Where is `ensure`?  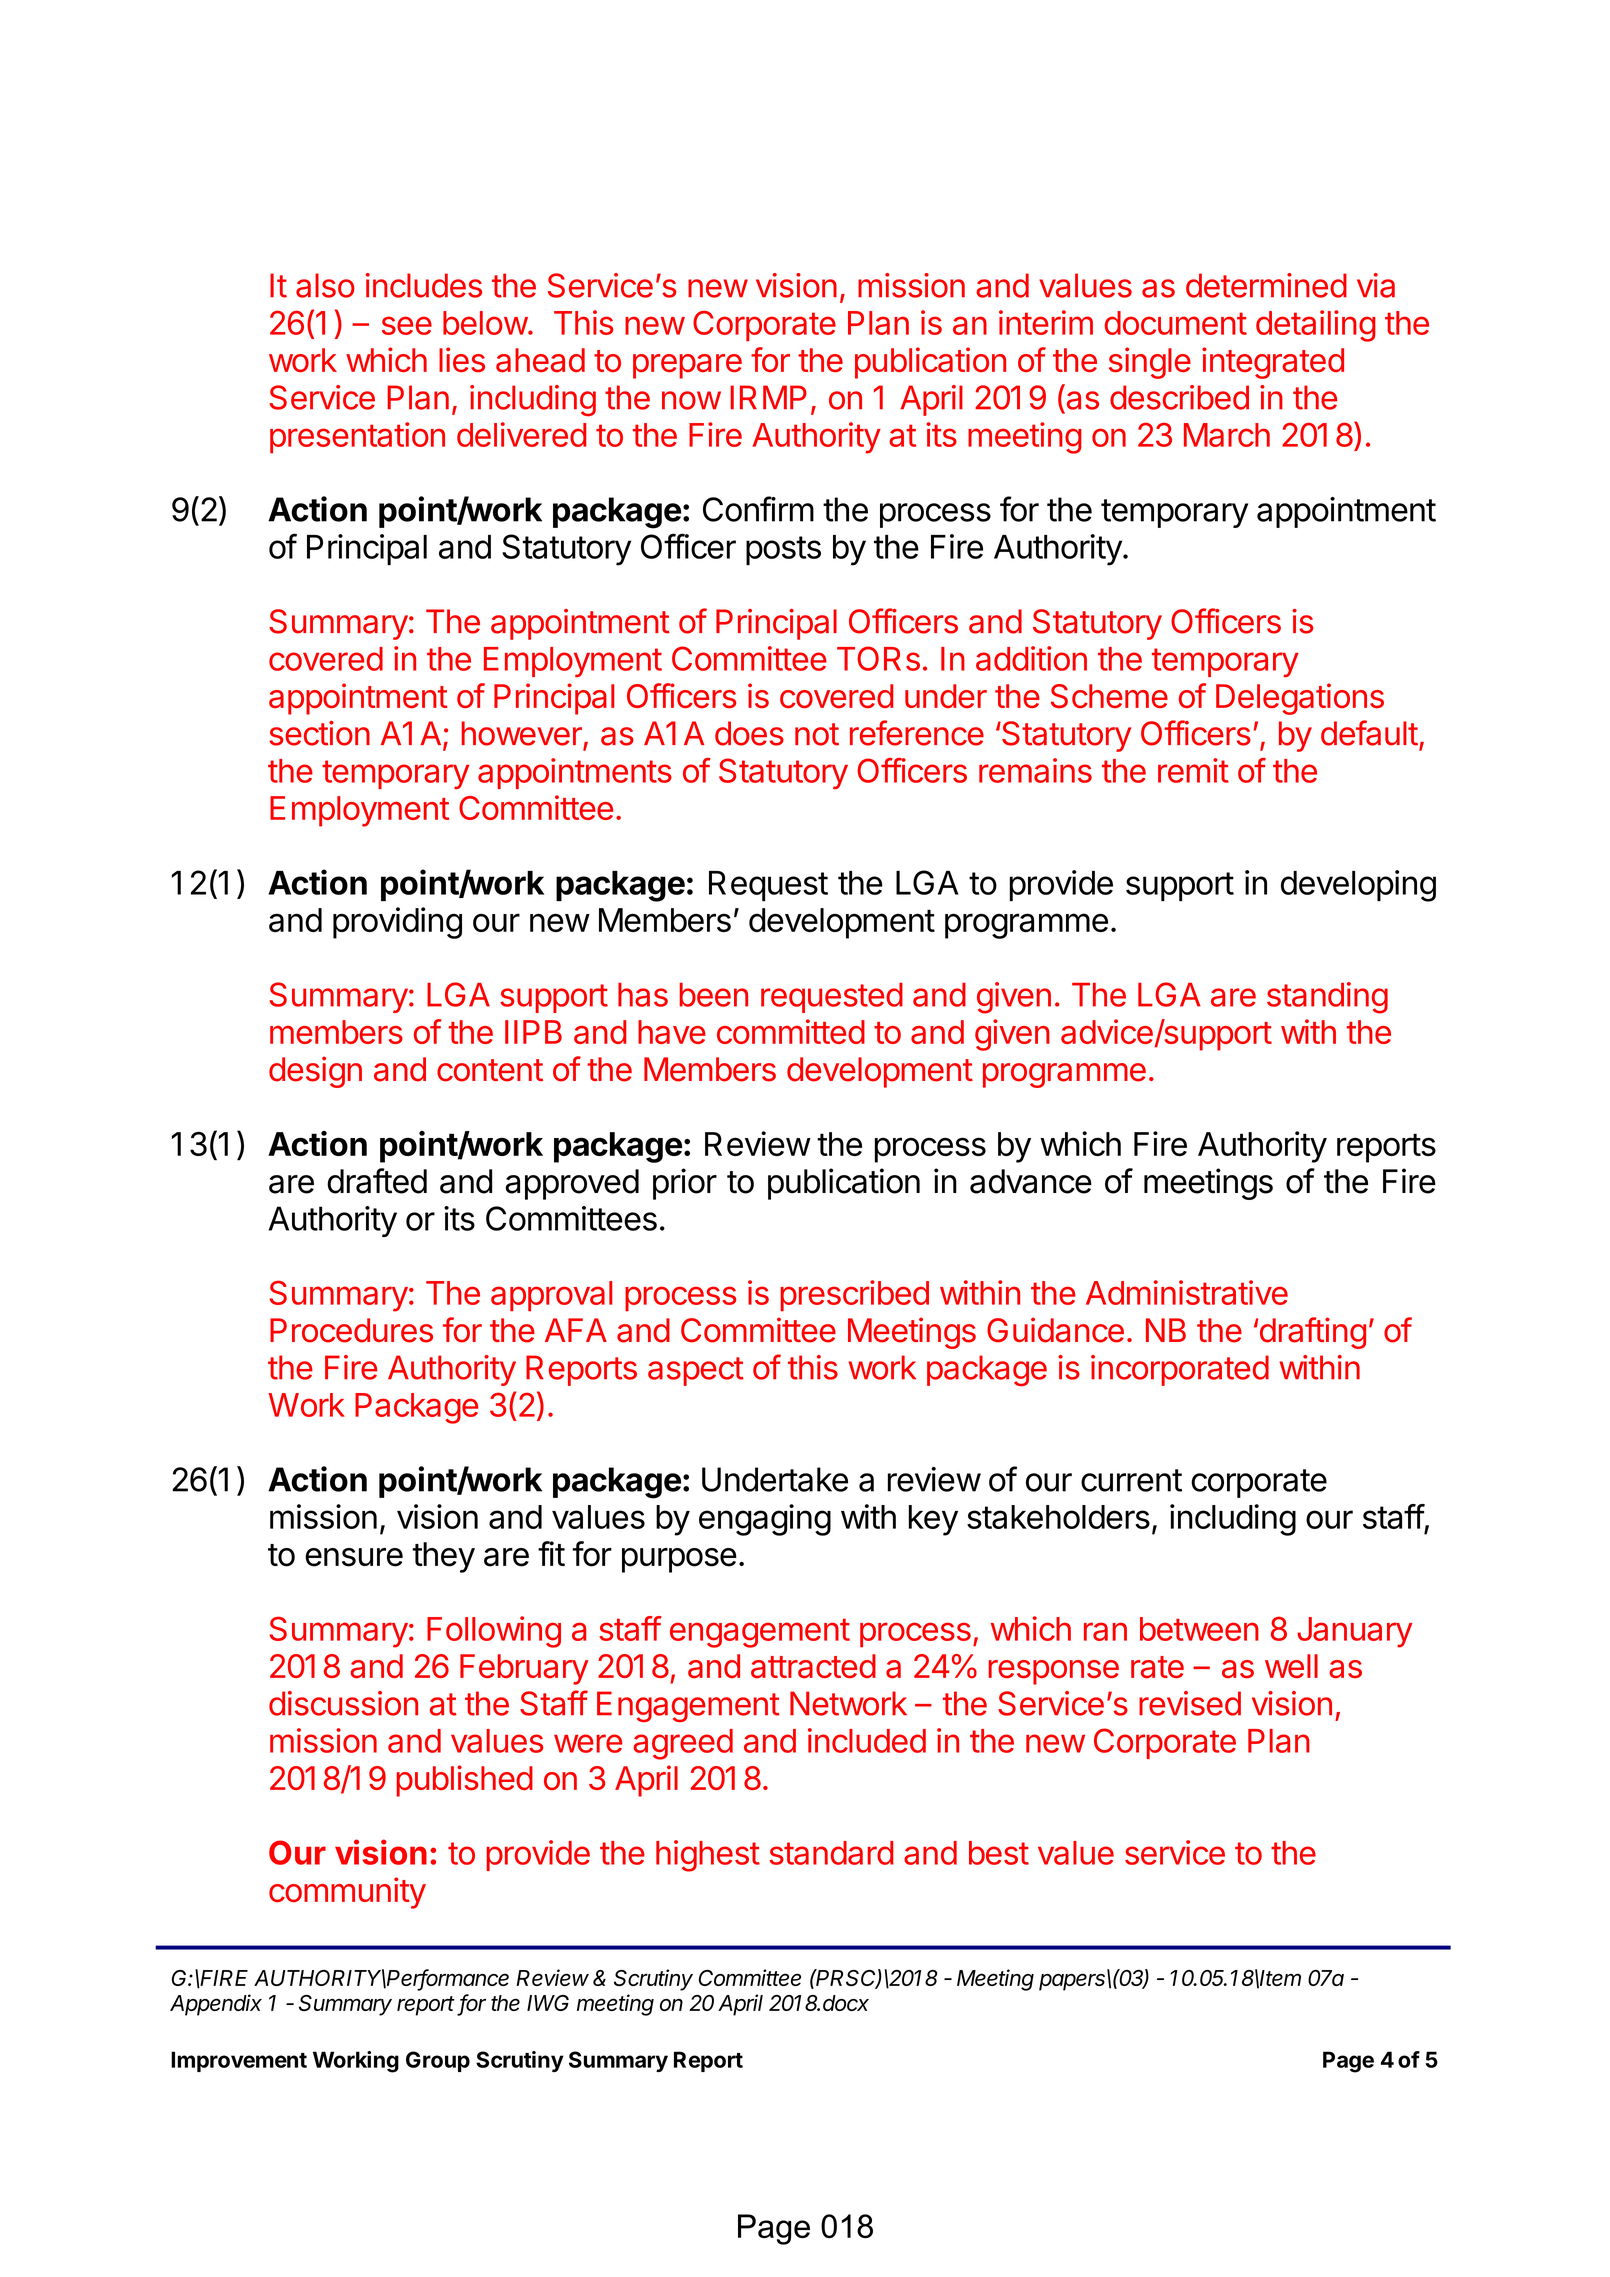 ensure is located at coordinates (354, 1557).
